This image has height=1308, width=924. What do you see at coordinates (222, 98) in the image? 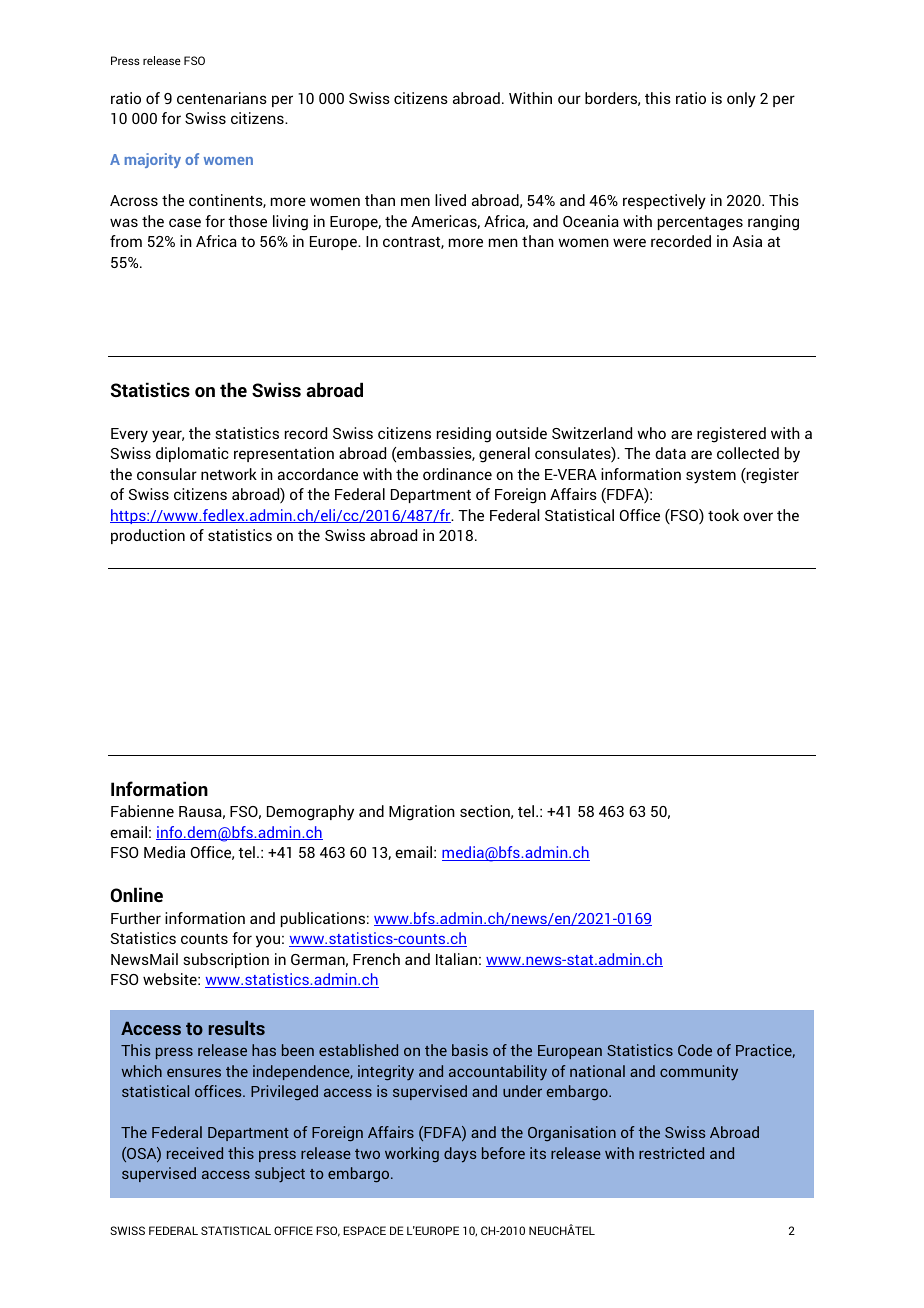
I see `centenarians` at bounding box center [222, 98].
